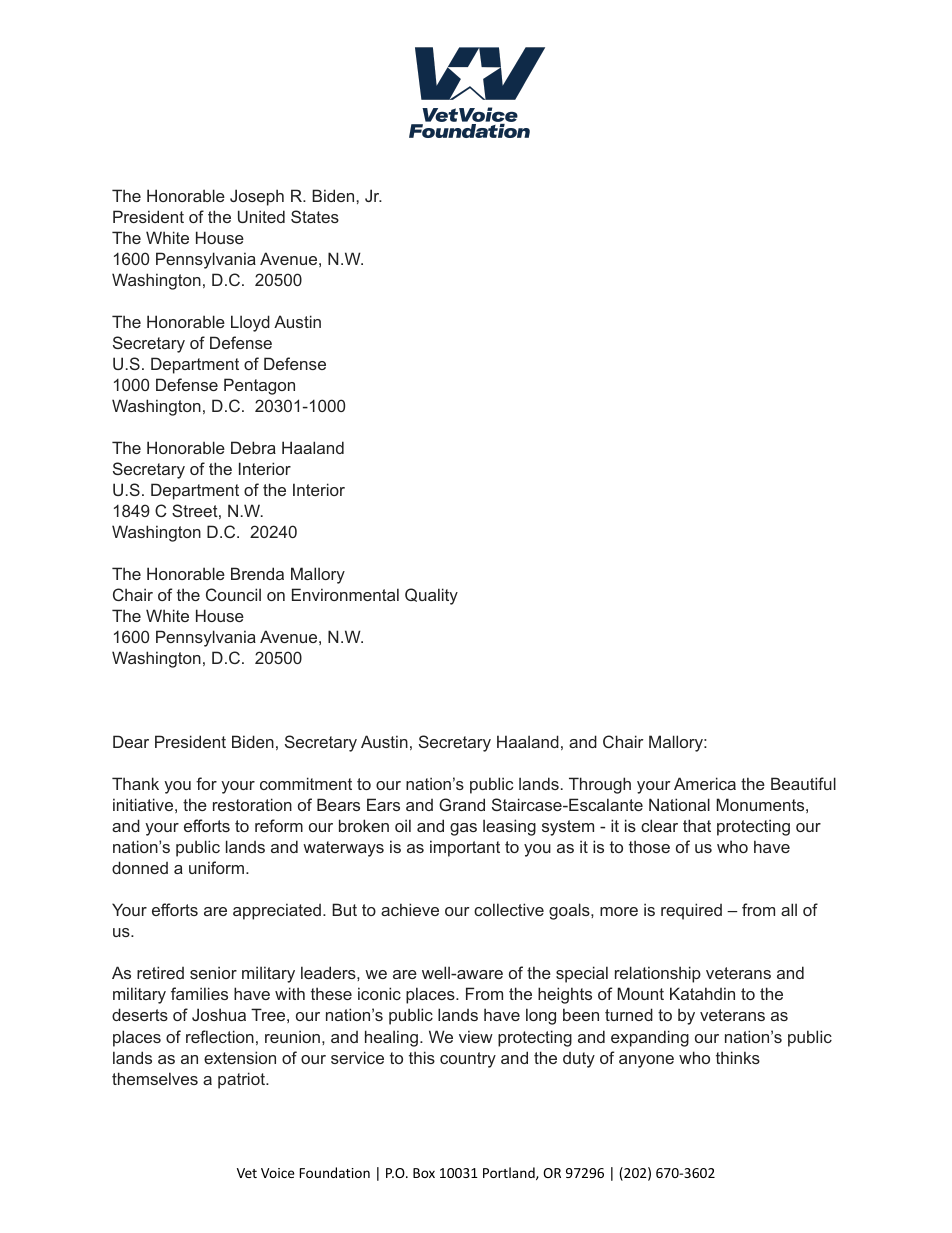  What do you see at coordinates (253, 447) in the screenshot?
I see `Debra` at bounding box center [253, 447].
